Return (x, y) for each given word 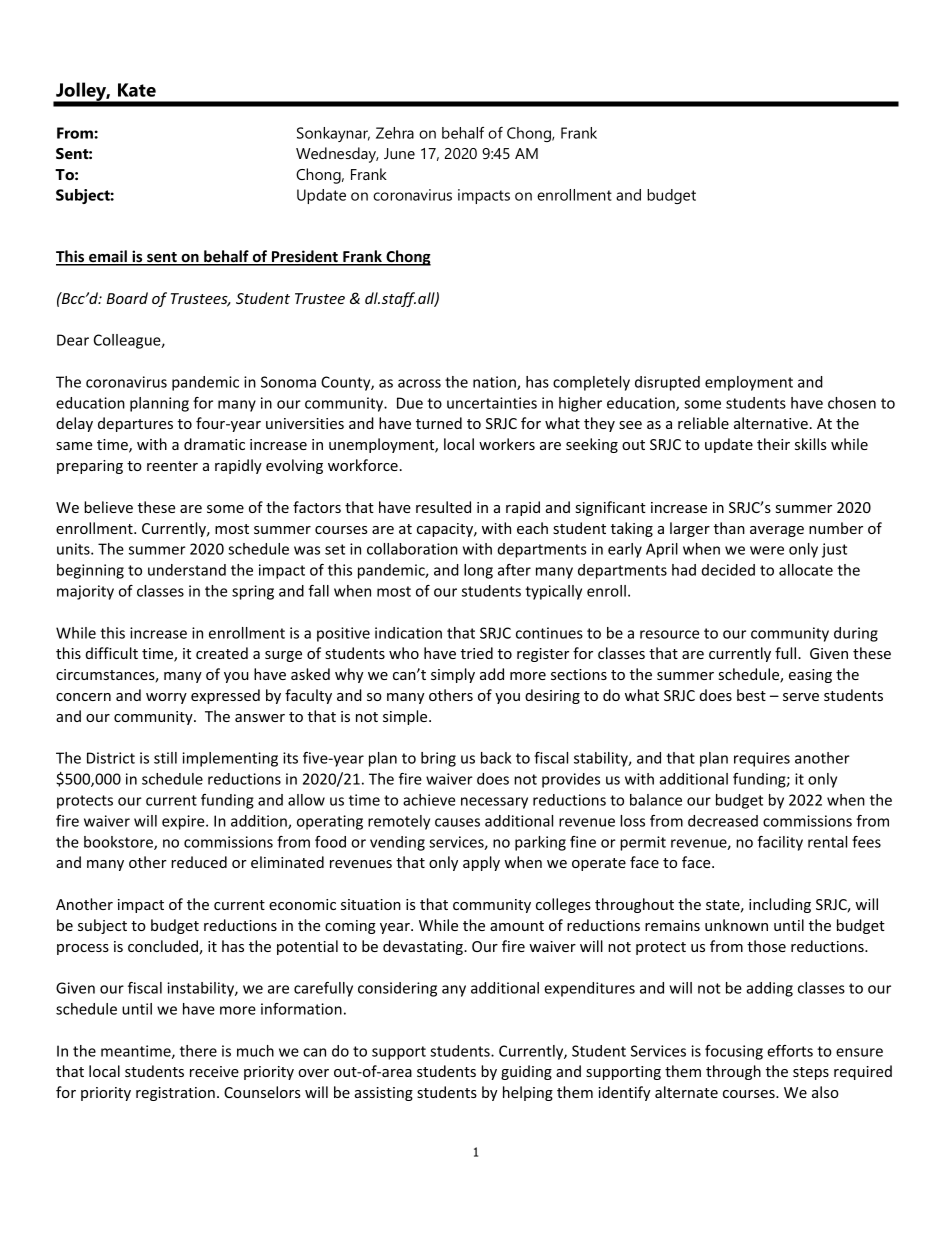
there (198, 1051)
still (165, 758)
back (496, 758)
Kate (137, 90)
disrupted (667, 383)
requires (762, 759)
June (399, 153)
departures (135, 424)
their (773, 444)
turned (439, 423)
